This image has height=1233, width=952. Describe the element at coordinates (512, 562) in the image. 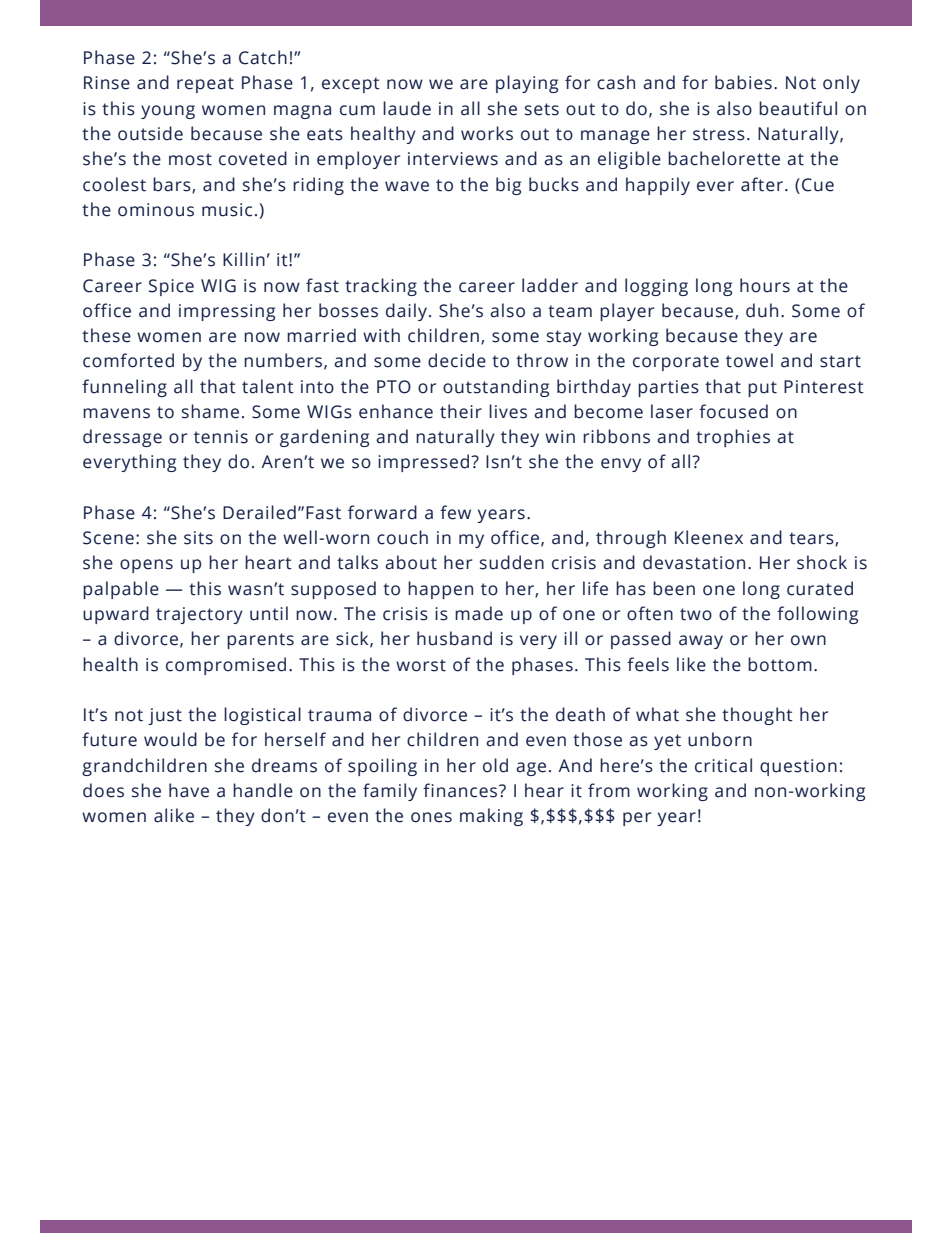

I see `sudden` at that location.
